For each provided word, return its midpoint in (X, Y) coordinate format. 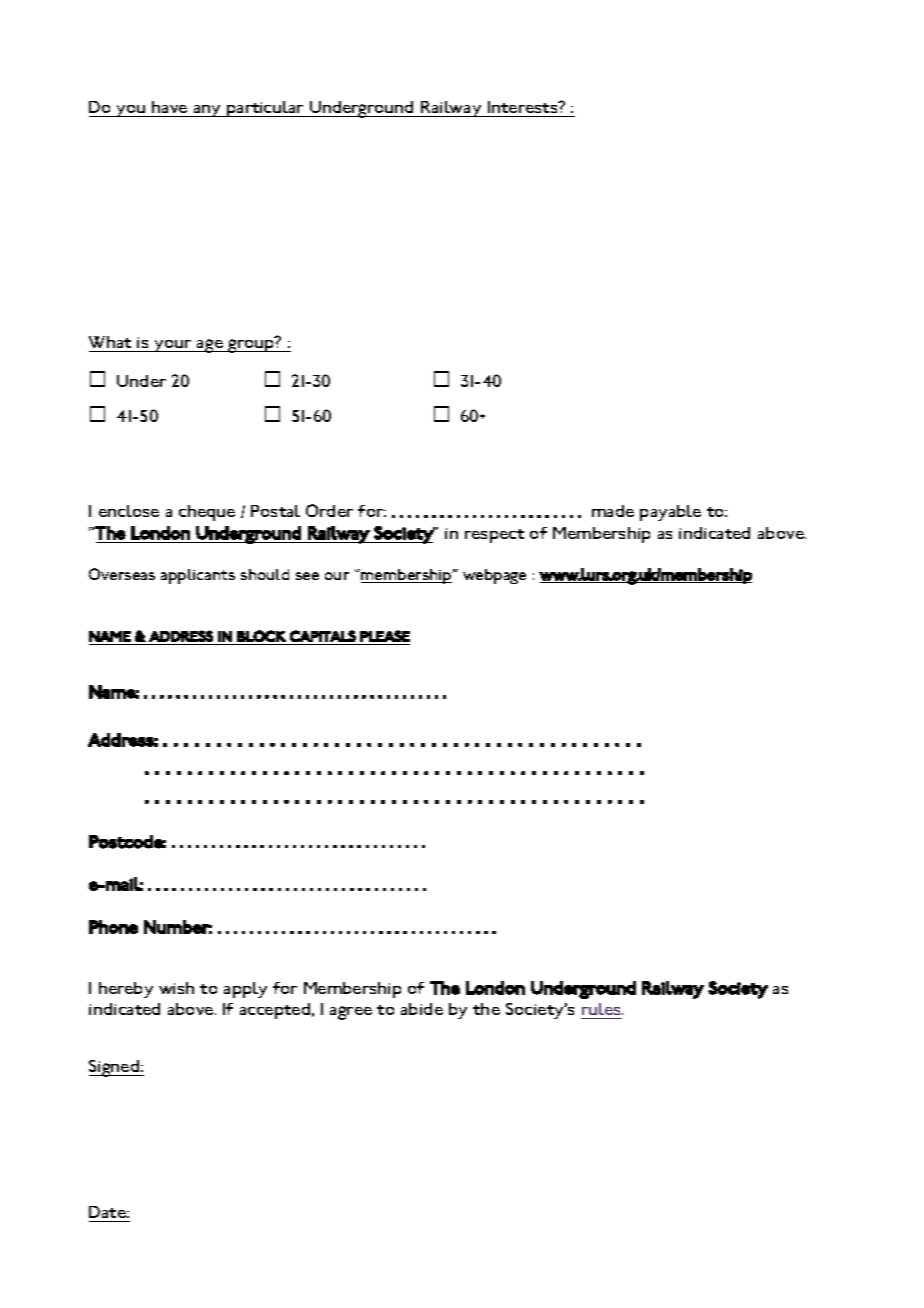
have (169, 107)
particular (265, 109)
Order (329, 510)
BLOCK (261, 636)
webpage (494, 576)
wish (176, 988)
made (613, 511)
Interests (524, 107)
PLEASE (385, 636)
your (173, 346)
